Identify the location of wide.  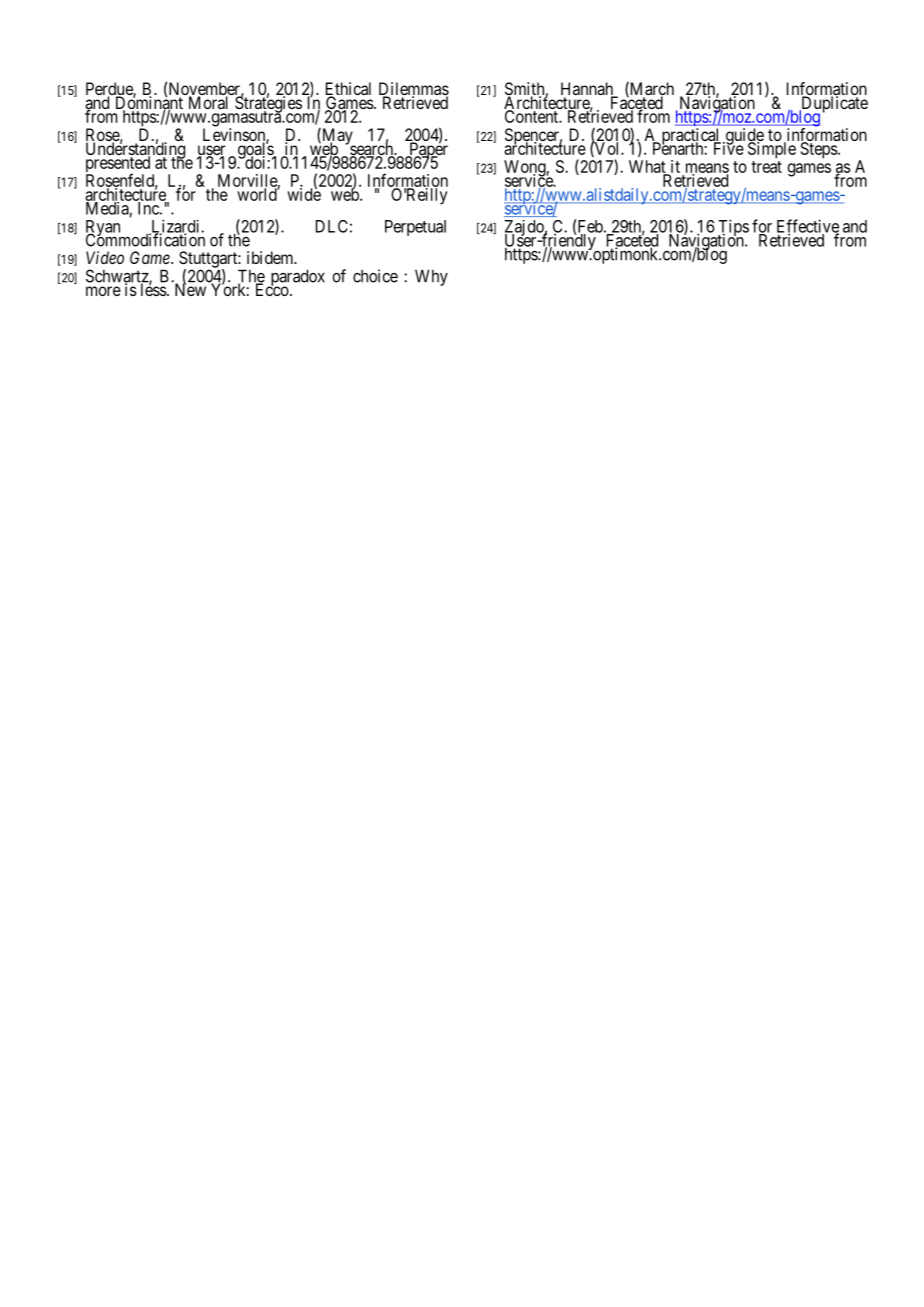
(304, 194).
